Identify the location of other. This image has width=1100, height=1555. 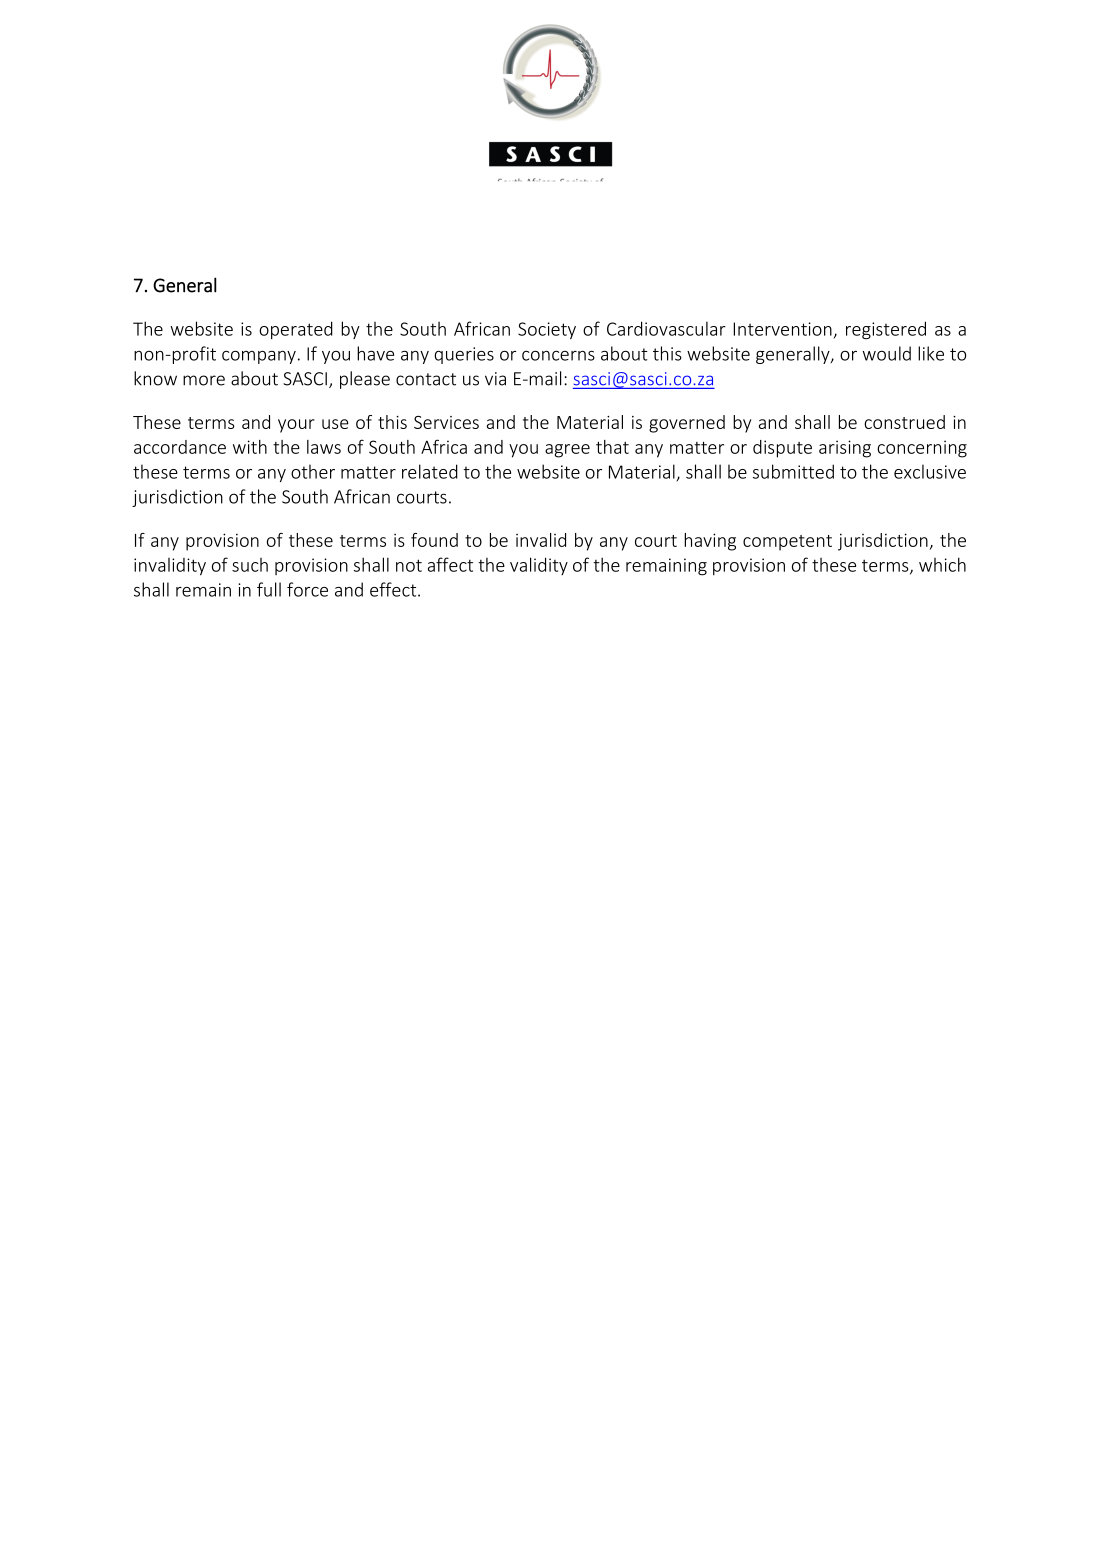
(313, 471).
